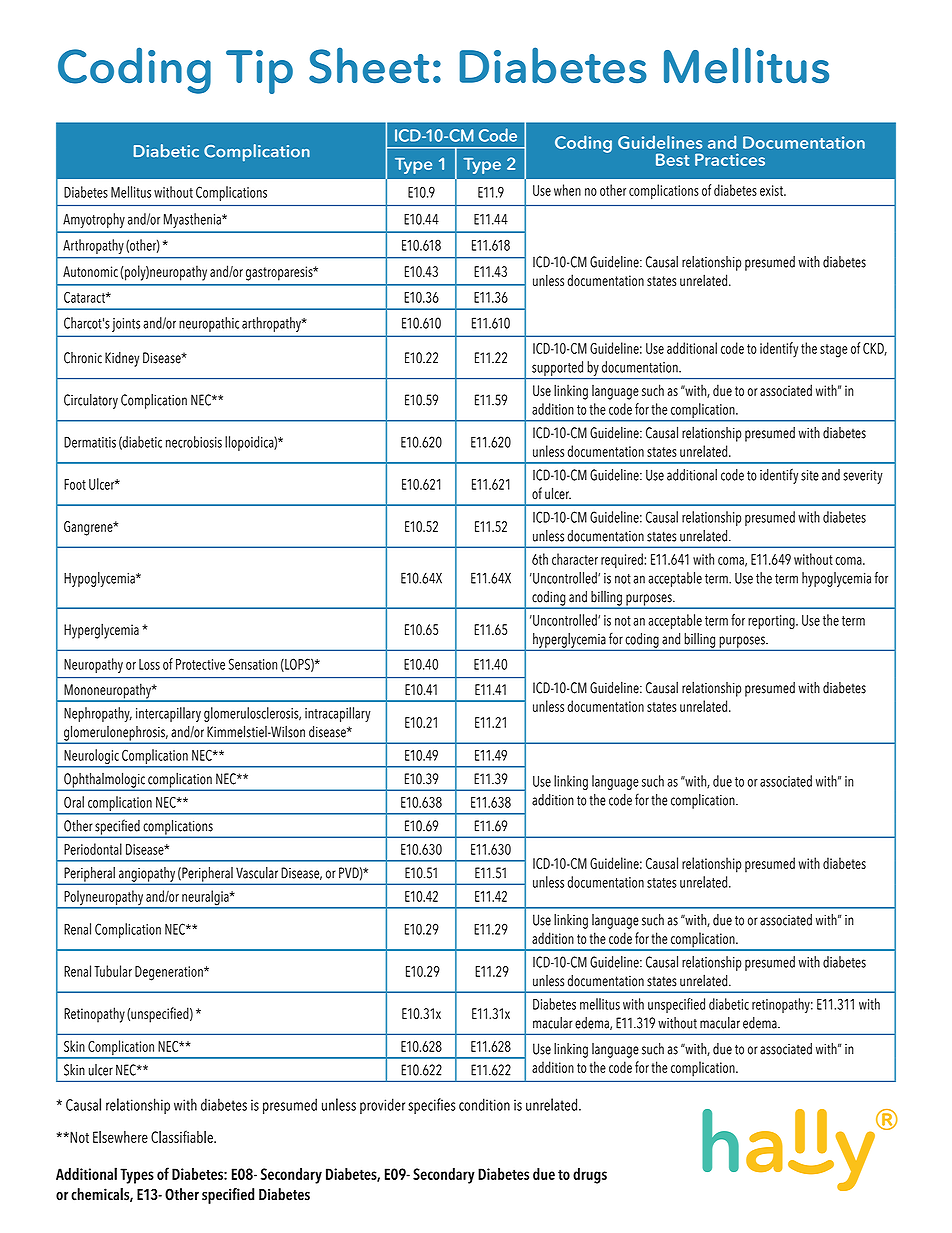  Describe the element at coordinates (834, 351) in the document. I see `stage` at that location.
